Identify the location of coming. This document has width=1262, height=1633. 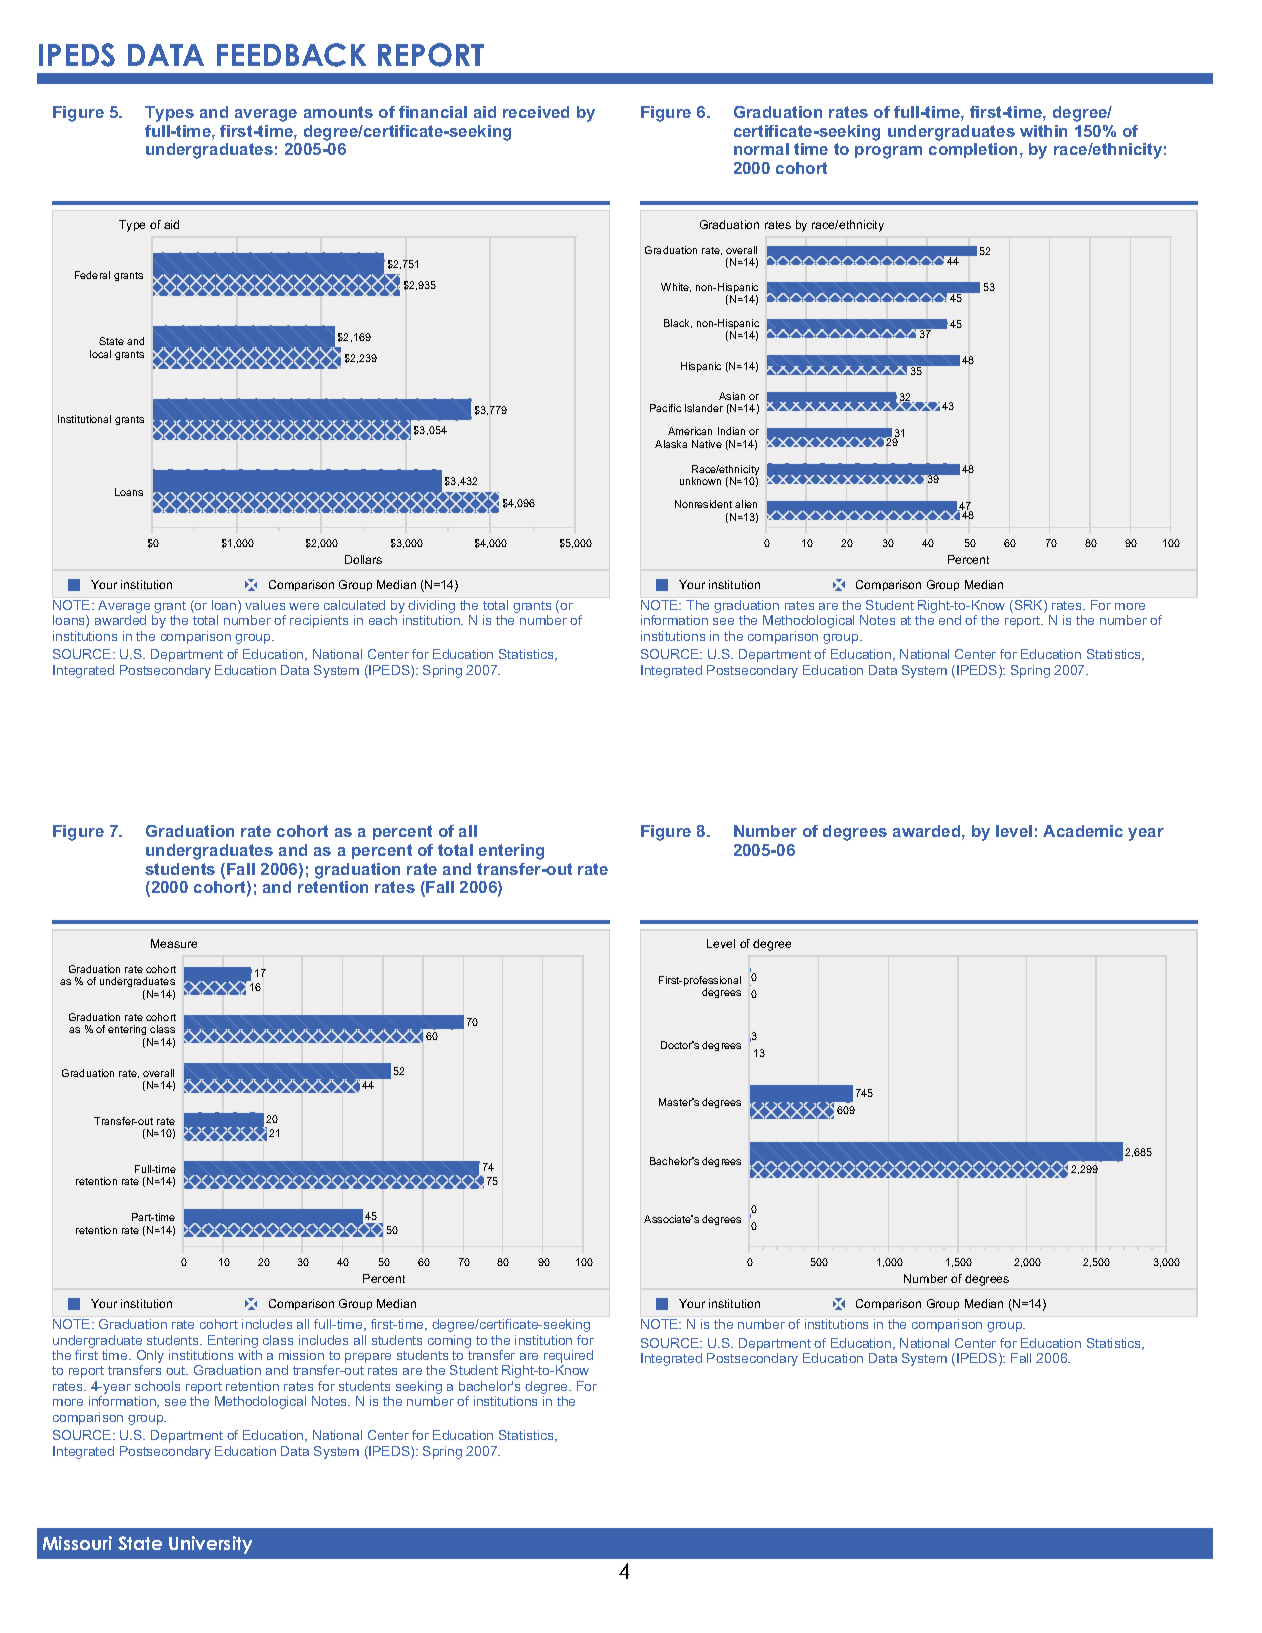
(449, 1341).
